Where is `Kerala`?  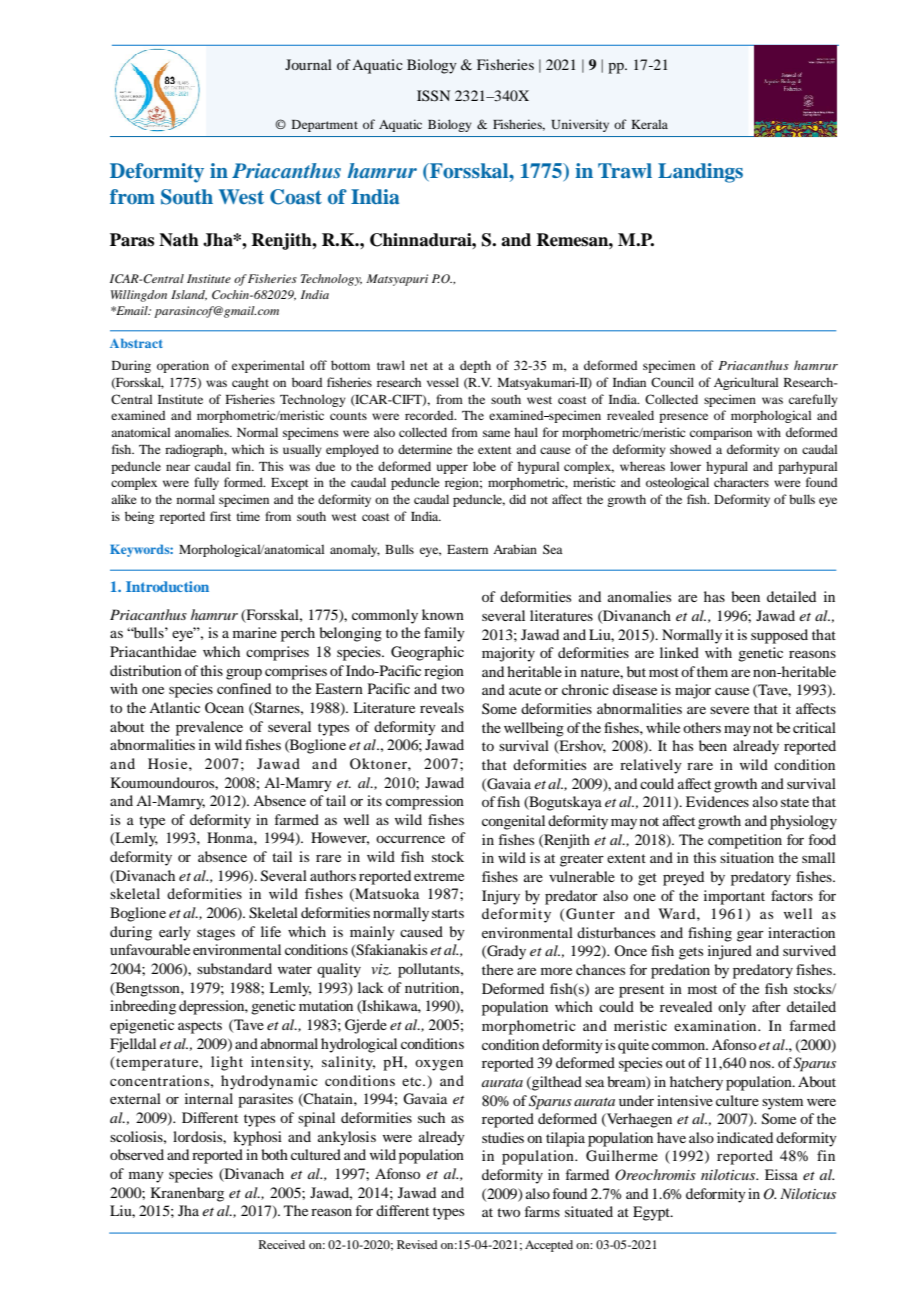 Kerala is located at coordinates (649, 124).
